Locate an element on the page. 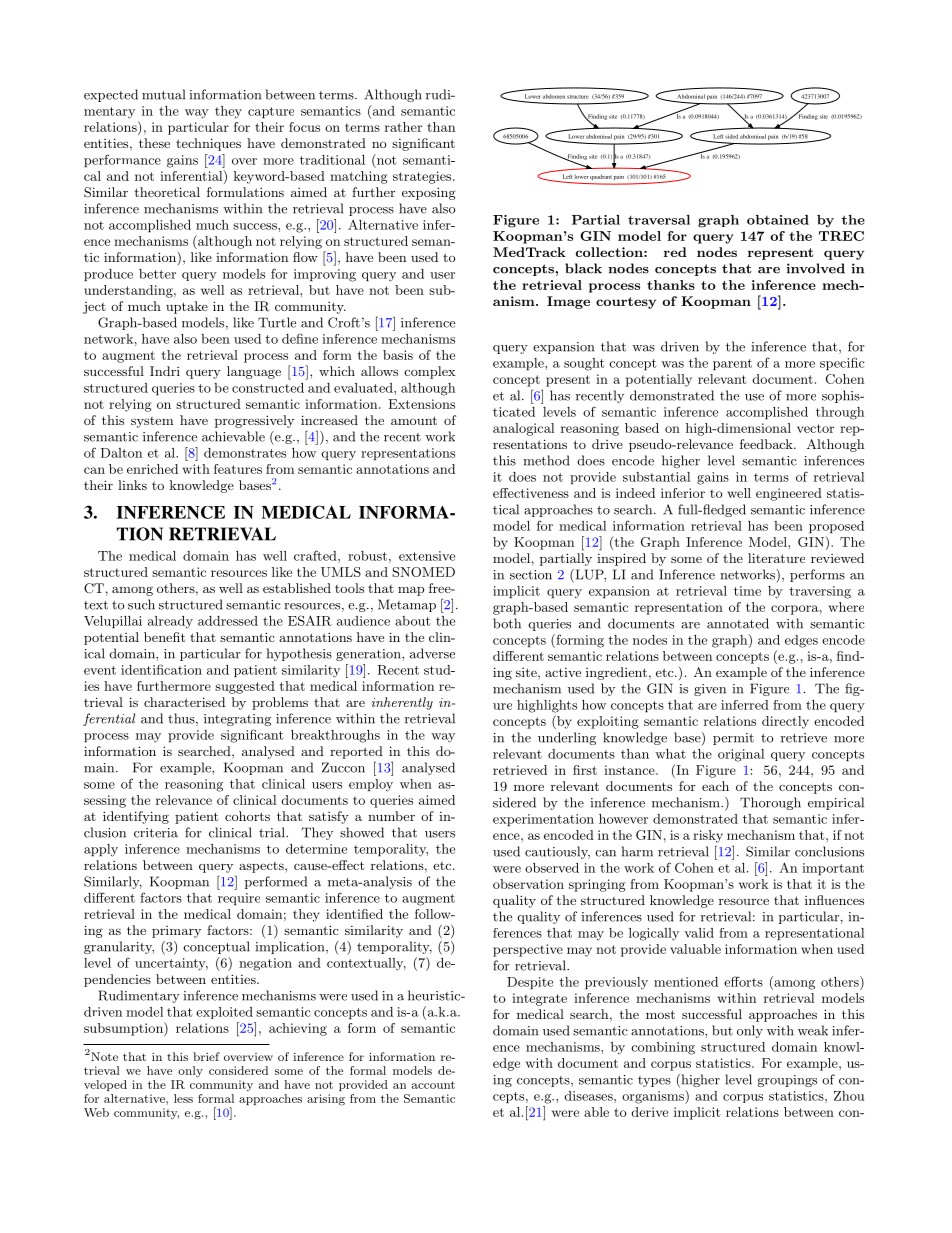  less is located at coordinates (183, 1098).
